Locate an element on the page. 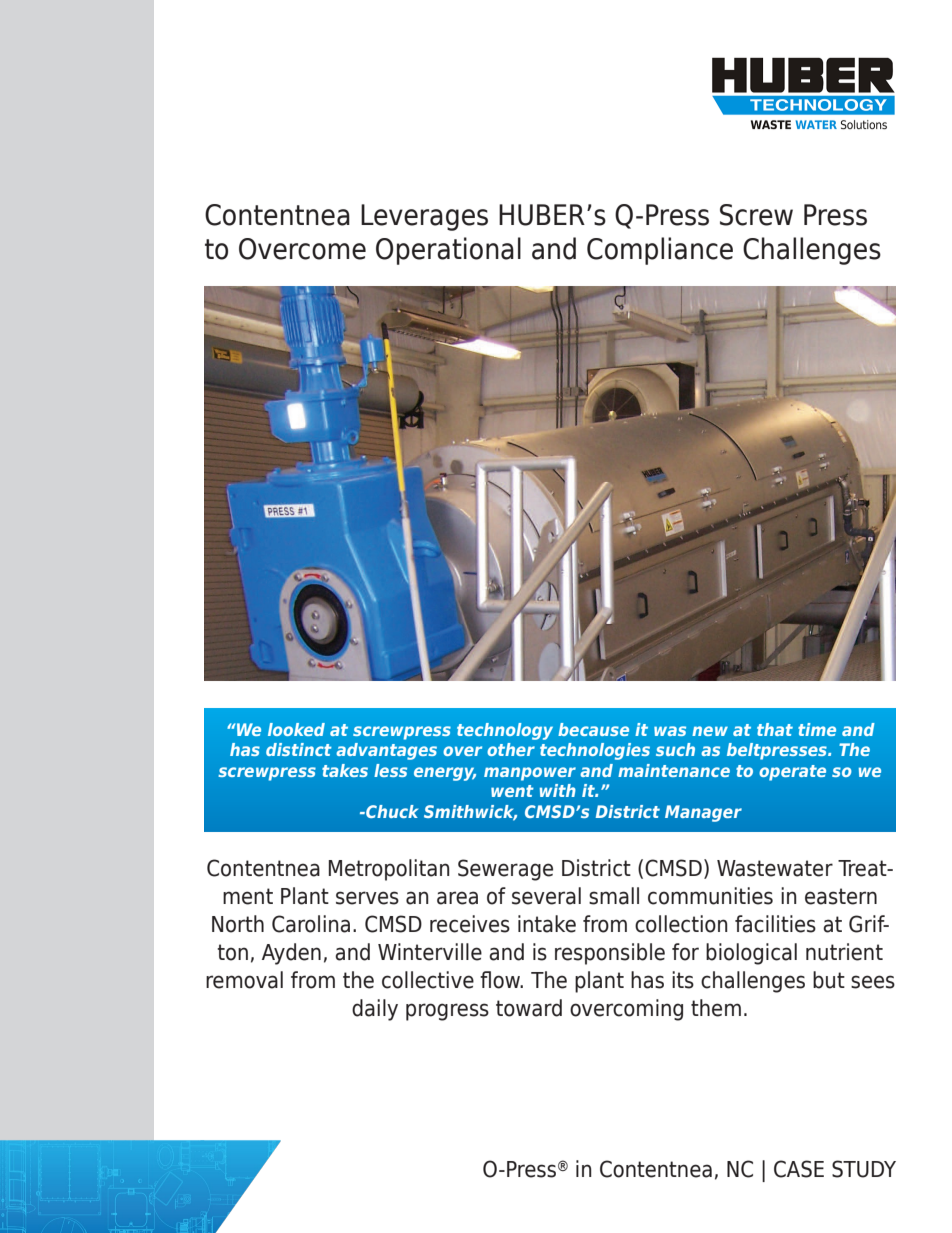 The width and height of the document is (952, 1233). Leverages is located at coordinates (424, 217).
